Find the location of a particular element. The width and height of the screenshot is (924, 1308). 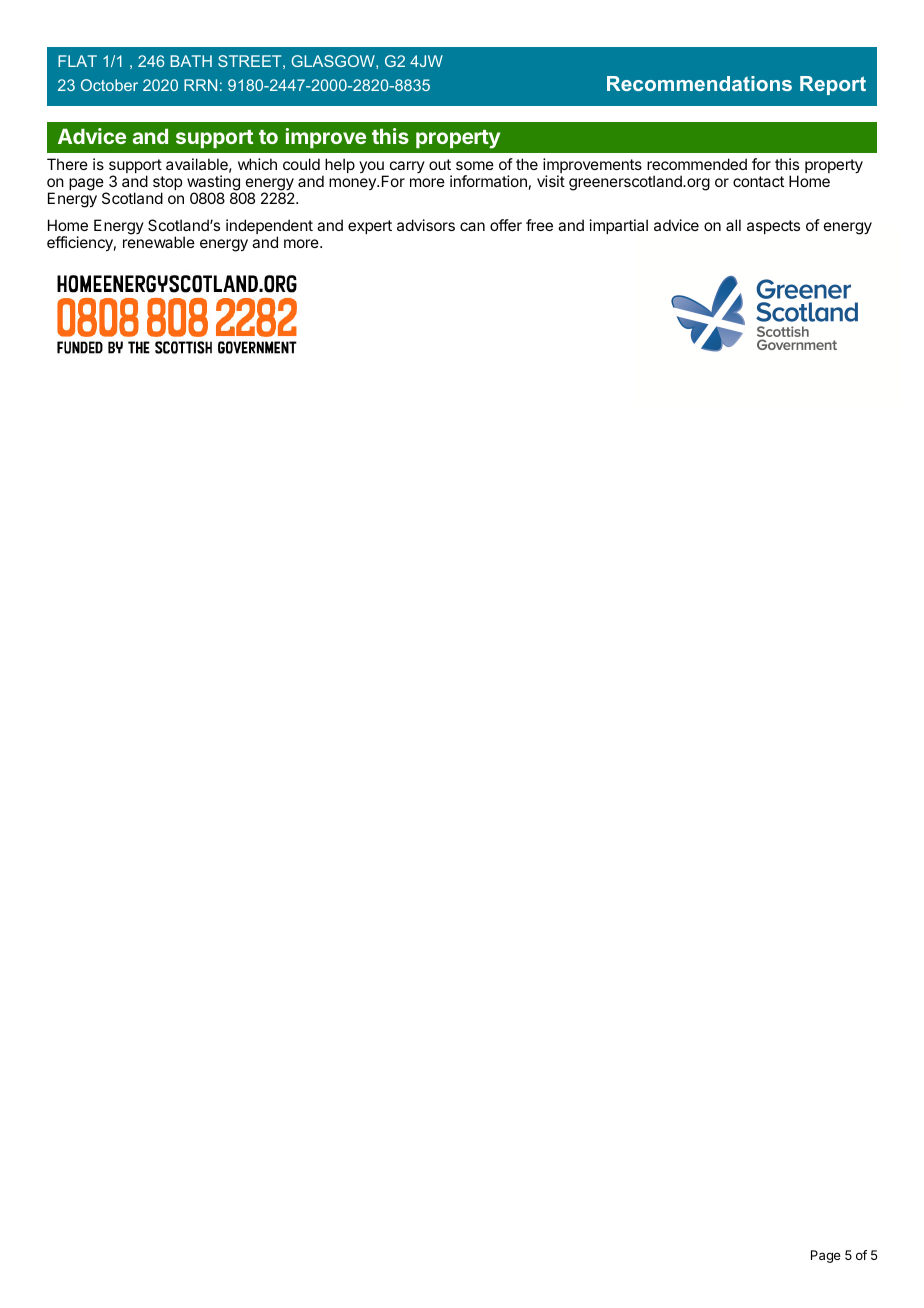

renewable is located at coordinates (159, 242).
